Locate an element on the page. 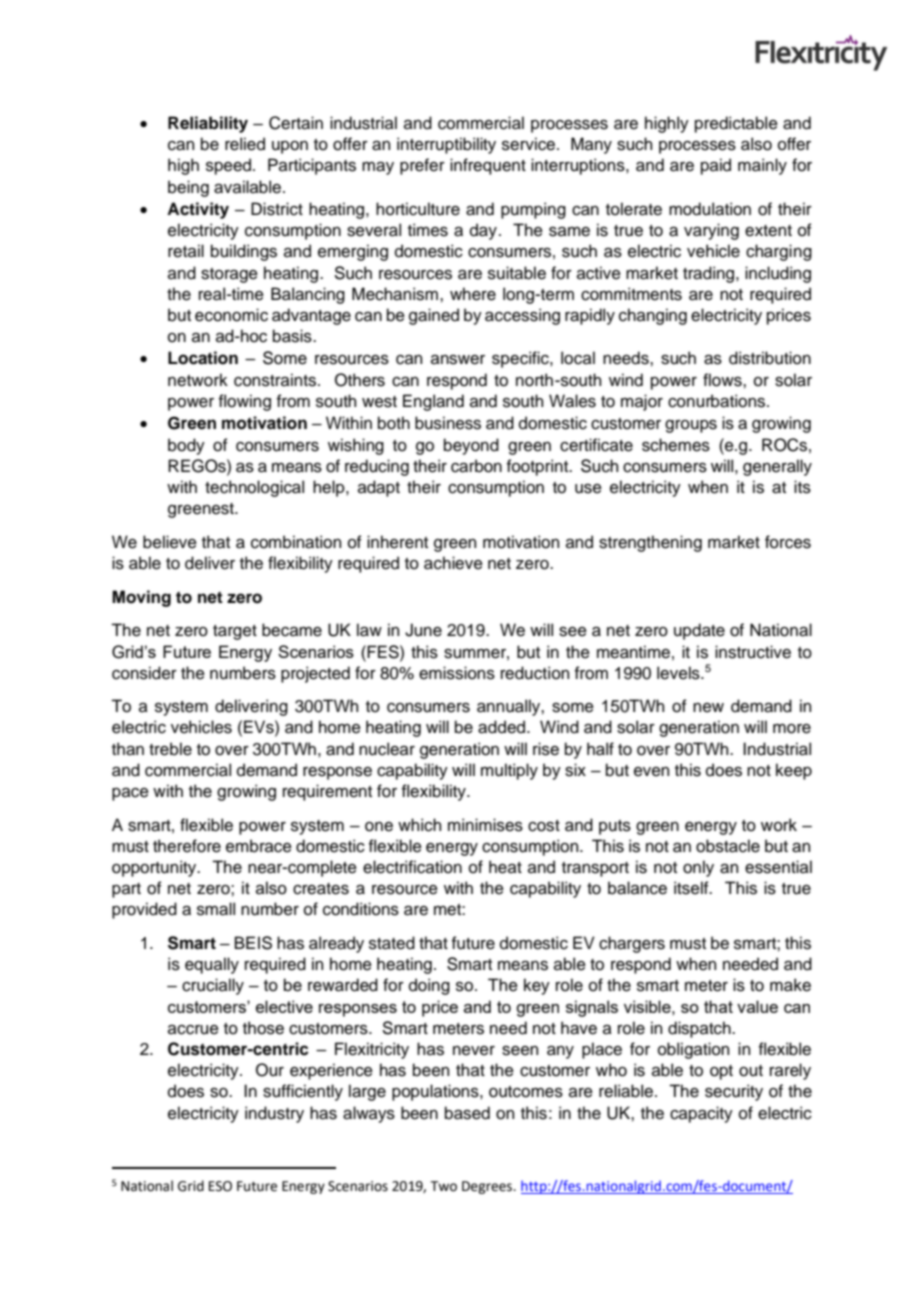 This image has width=924, height=1307. paid is located at coordinates (716, 166).
